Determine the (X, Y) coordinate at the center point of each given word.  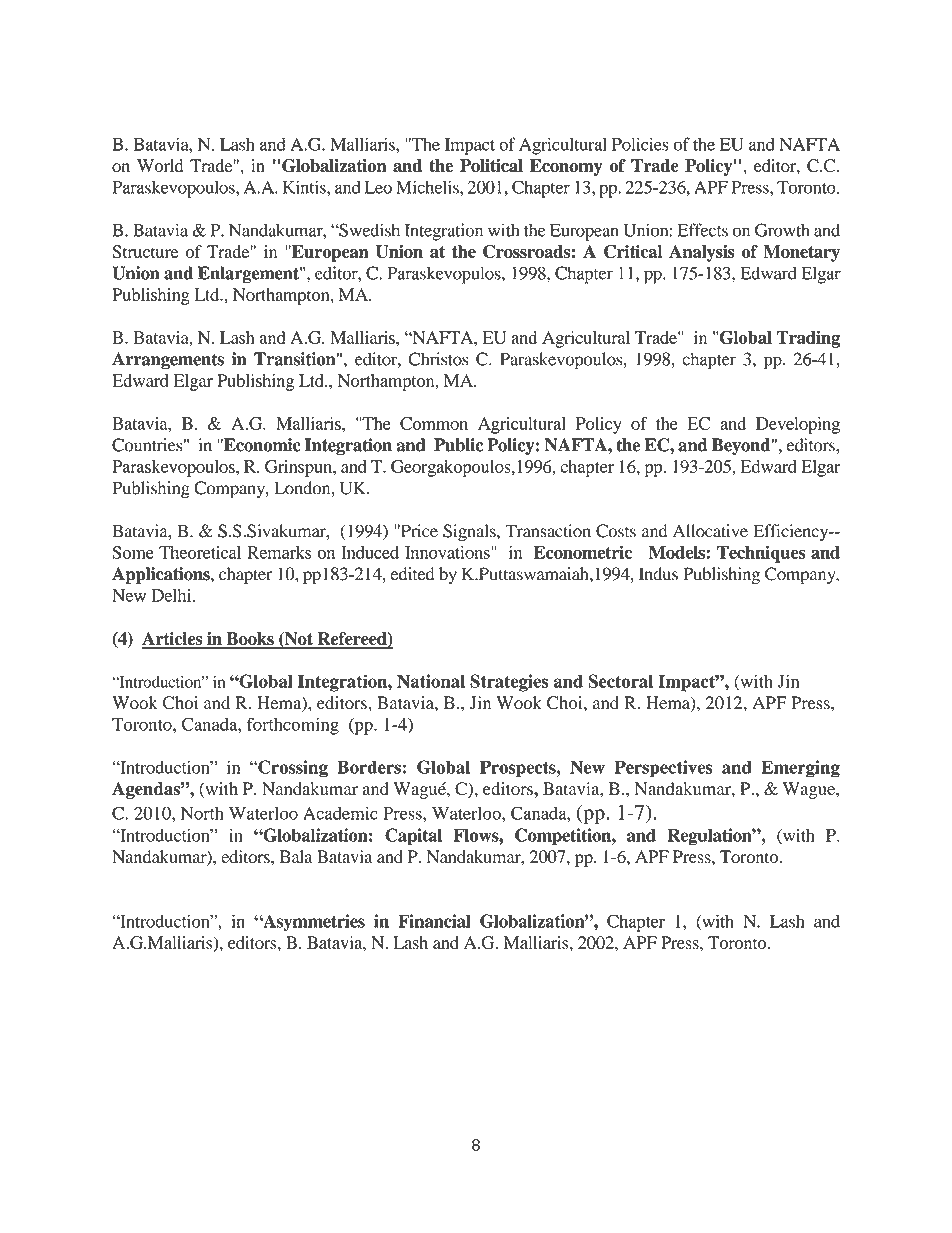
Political (491, 166)
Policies (640, 144)
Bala (296, 856)
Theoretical (200, 552)
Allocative (710, 531)
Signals (470, 533)
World (160, 165)
